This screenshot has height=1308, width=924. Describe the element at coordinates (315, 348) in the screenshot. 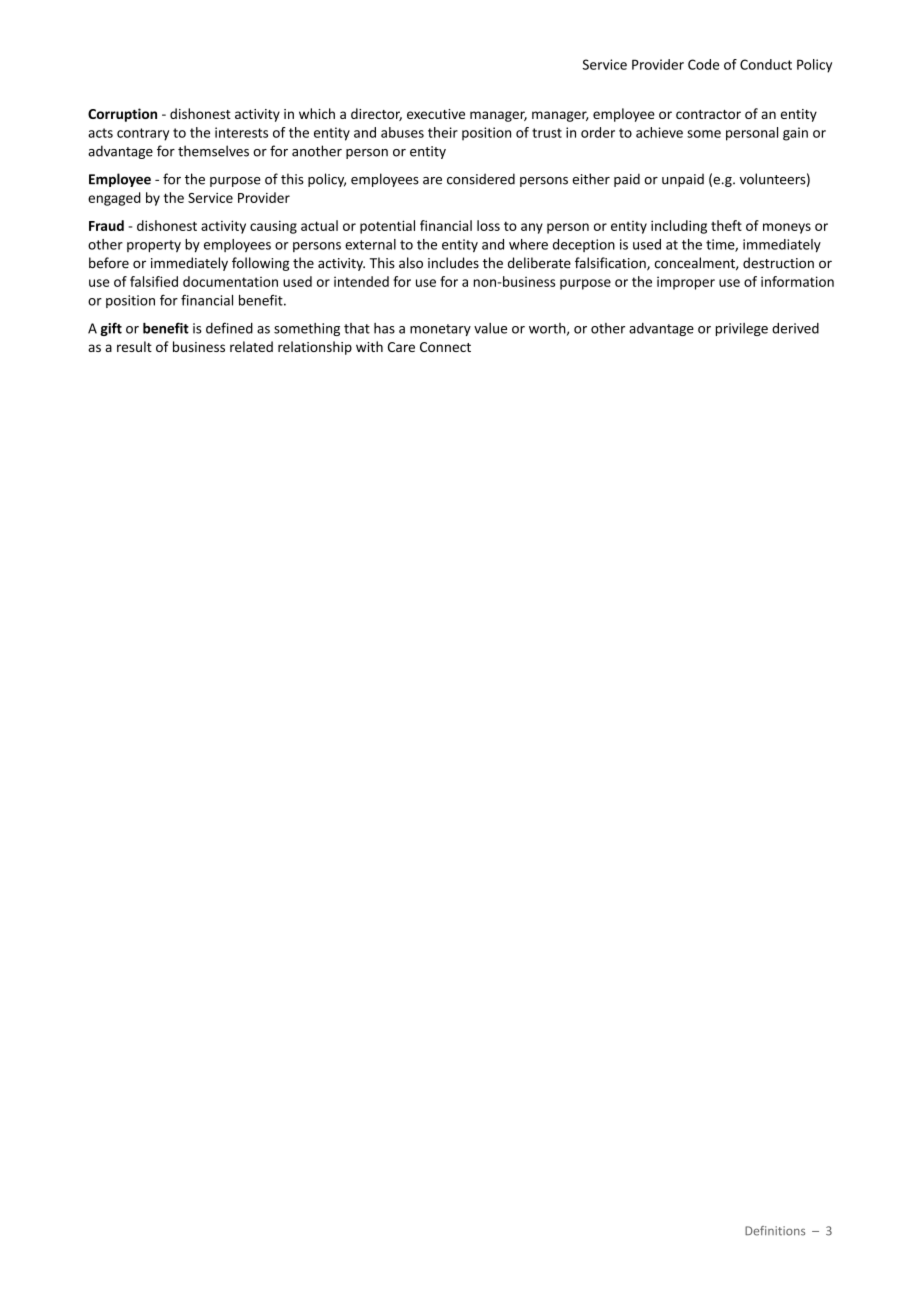

I see `relationship` at that location.
